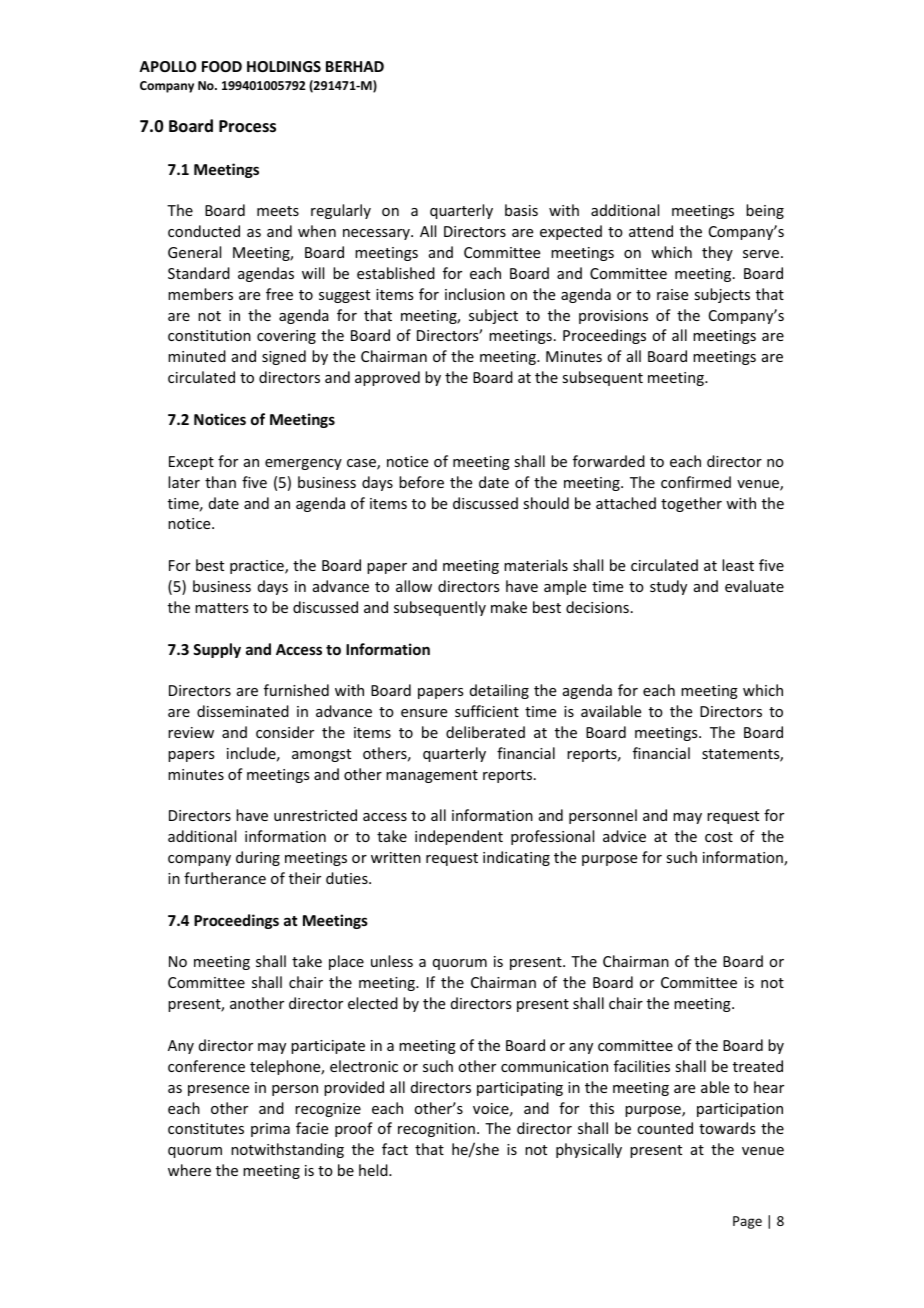  I want to click on Process, so click(247, 126).
